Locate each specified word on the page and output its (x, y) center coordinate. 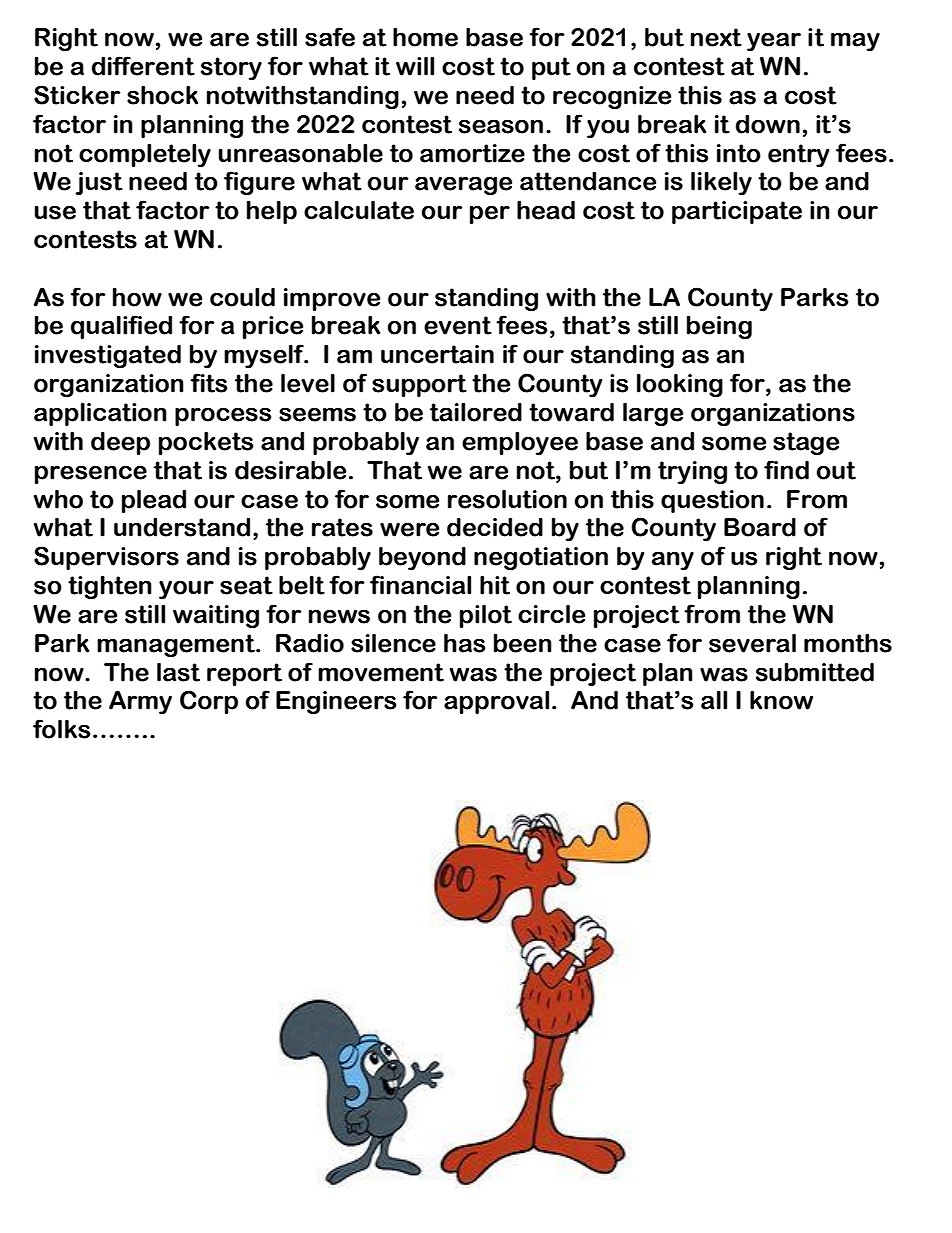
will (415, 66)
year (774, 41)
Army (140, 702)
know (781, 700)
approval (496, 702)
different (143, 66)
